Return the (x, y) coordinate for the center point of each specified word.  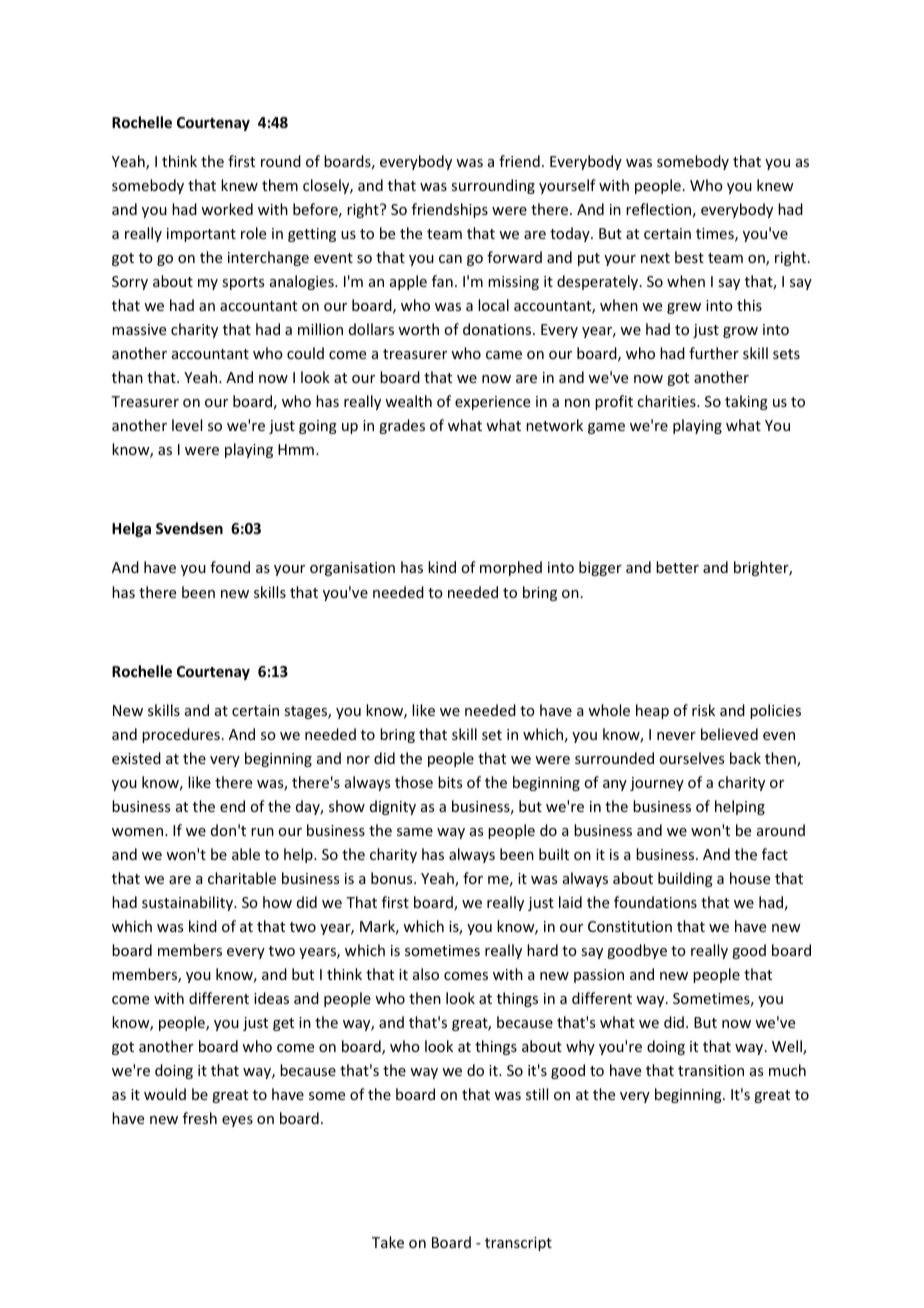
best (689, 257)
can (450, 259)
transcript (518, 1244)
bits (450, 782)
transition (711, 1070)
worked (227, 209)
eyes (237, 1121)
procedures (181, 735)
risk (703, 710)
